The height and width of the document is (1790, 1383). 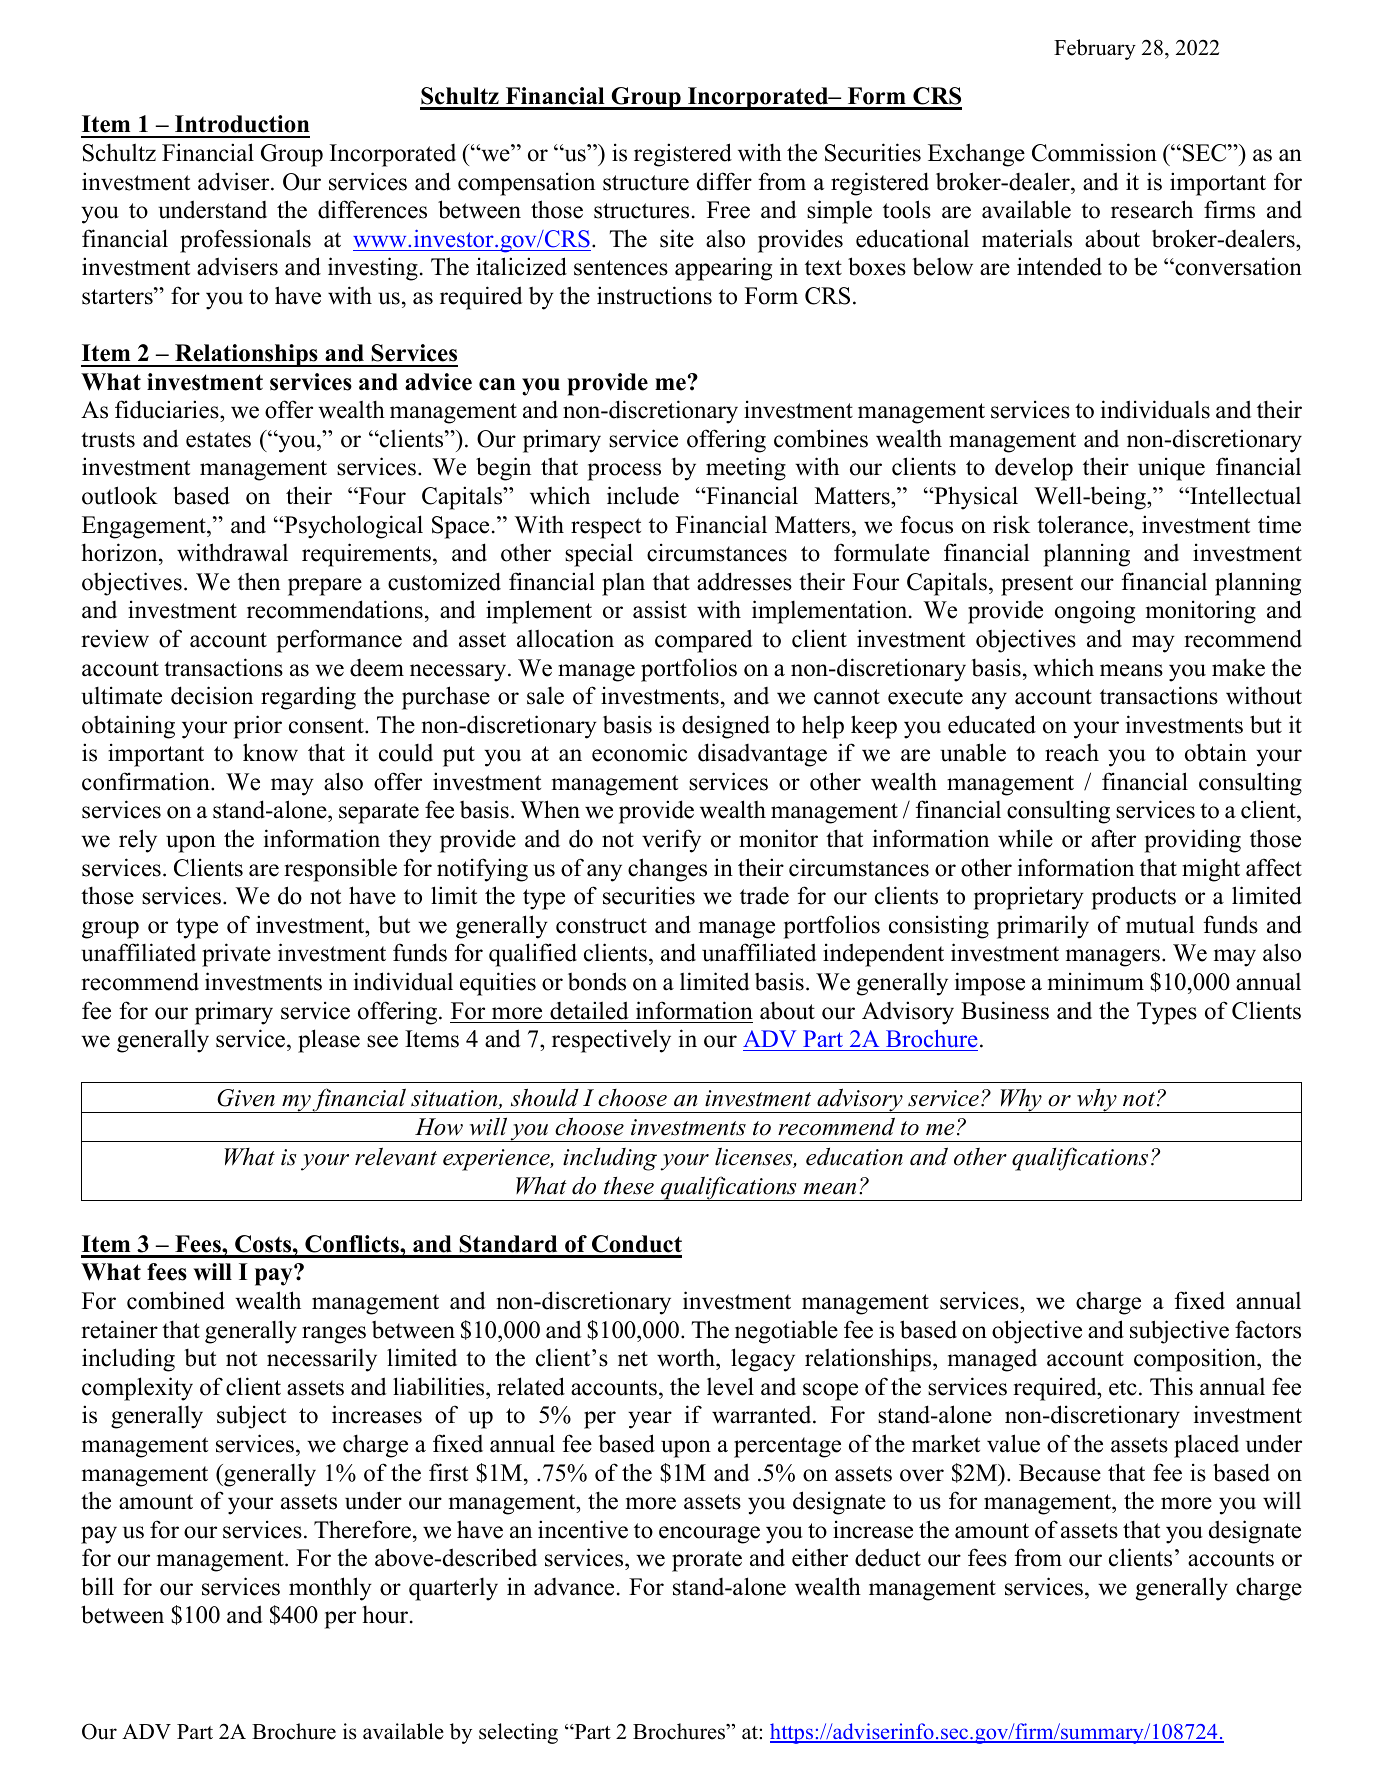 What do you see at coordinates (330, 1589) in the document?
I see `monthly` at bounding box center [330, 1589].
